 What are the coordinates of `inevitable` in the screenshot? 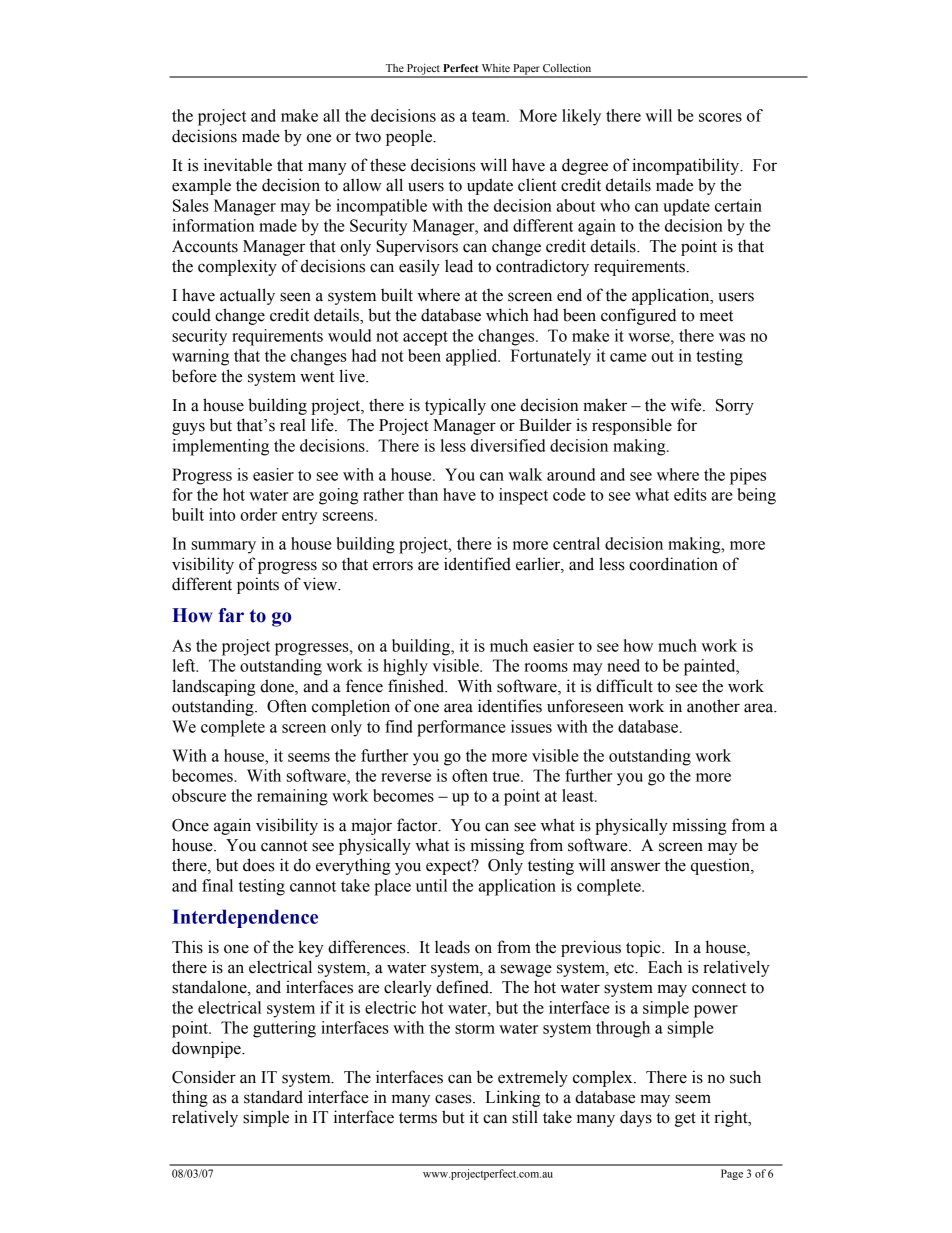 It's located at (238, 165).
